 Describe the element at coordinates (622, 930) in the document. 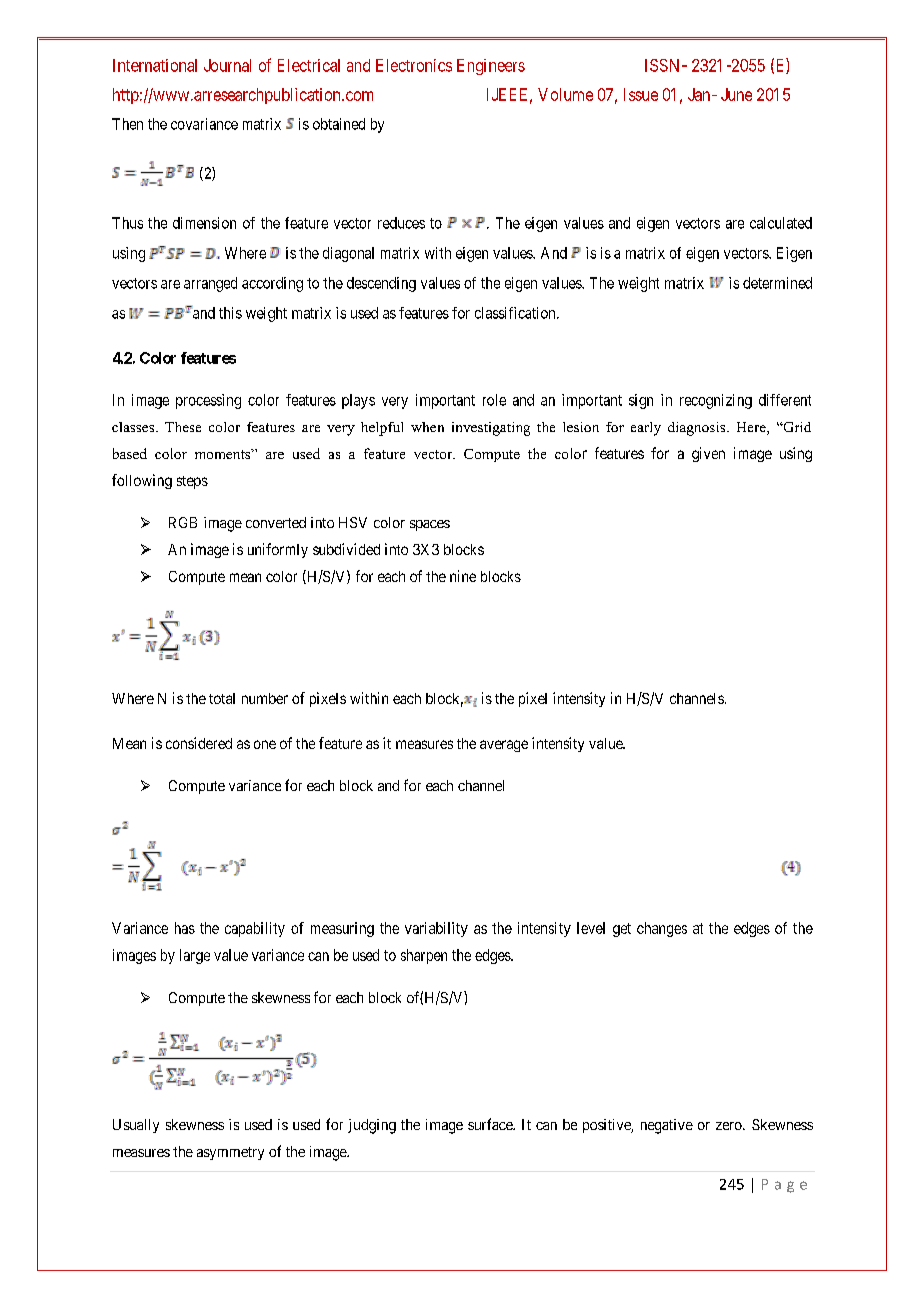

I see `get` at that location.
